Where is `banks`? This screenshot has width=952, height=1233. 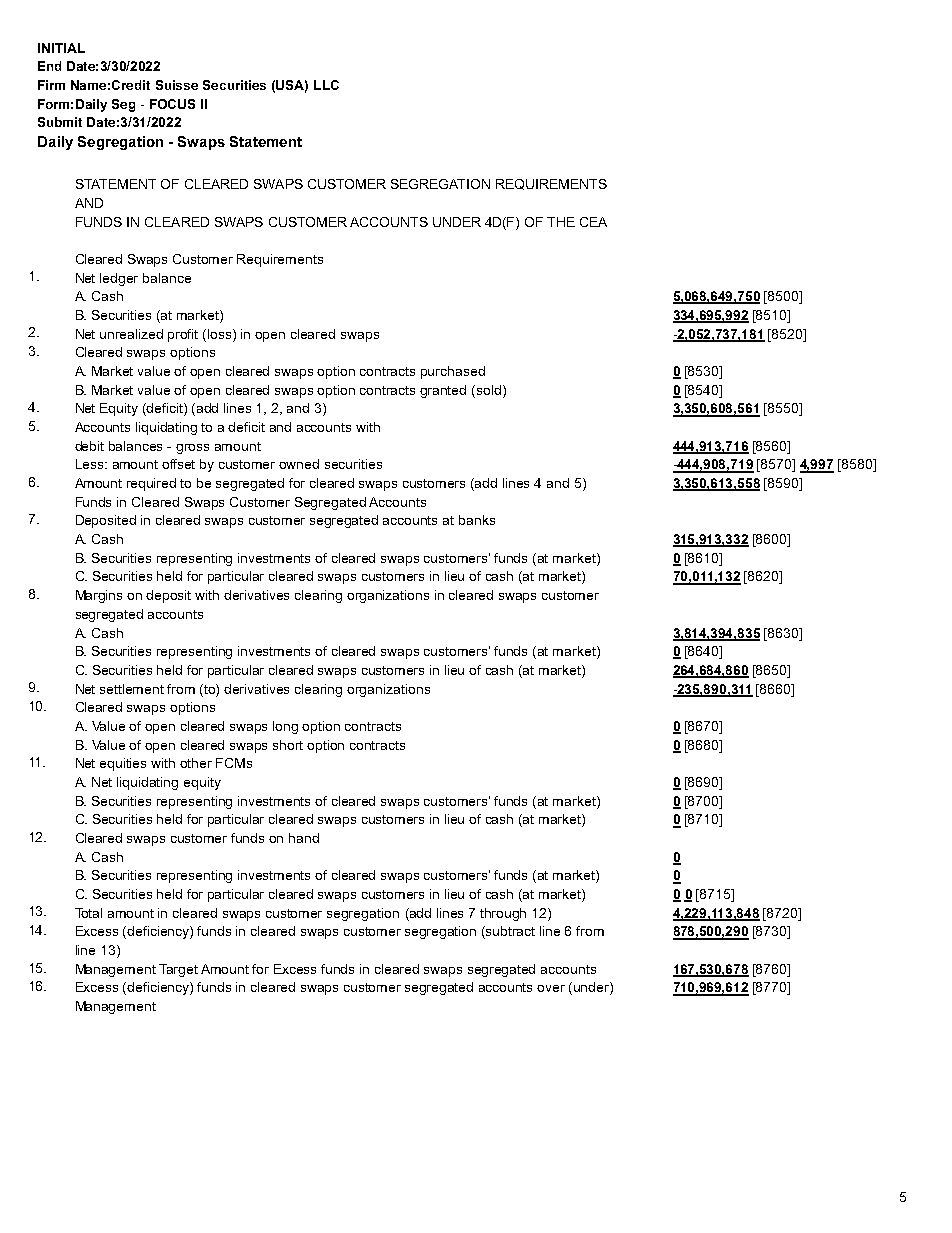
banks is located at coordinates (477, 520).
